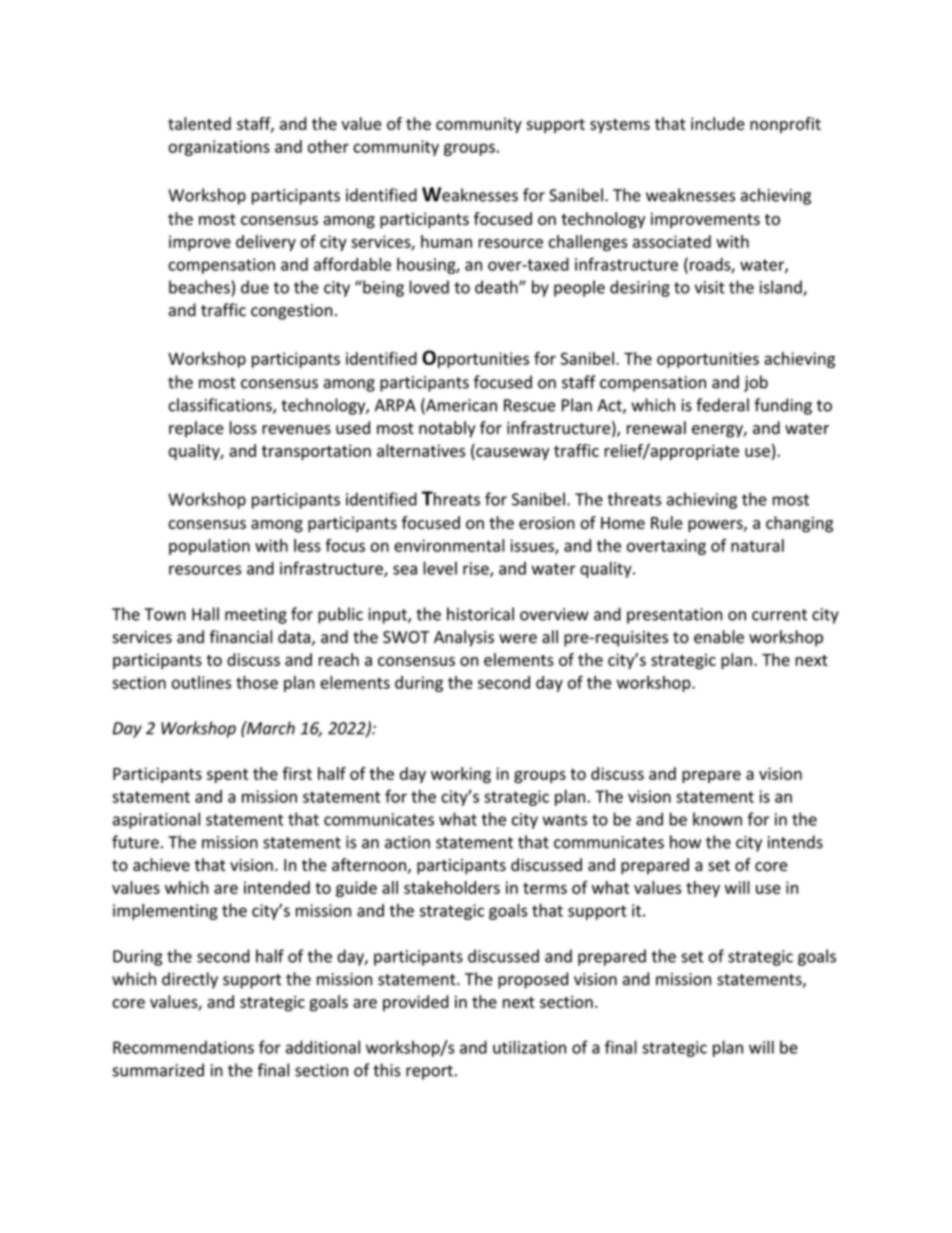 The image size is (952, 1233). What do you see at coordinates (183, 1047) in the screenshot?
I see `Recommendations` at bounding box center [183, 1047].
